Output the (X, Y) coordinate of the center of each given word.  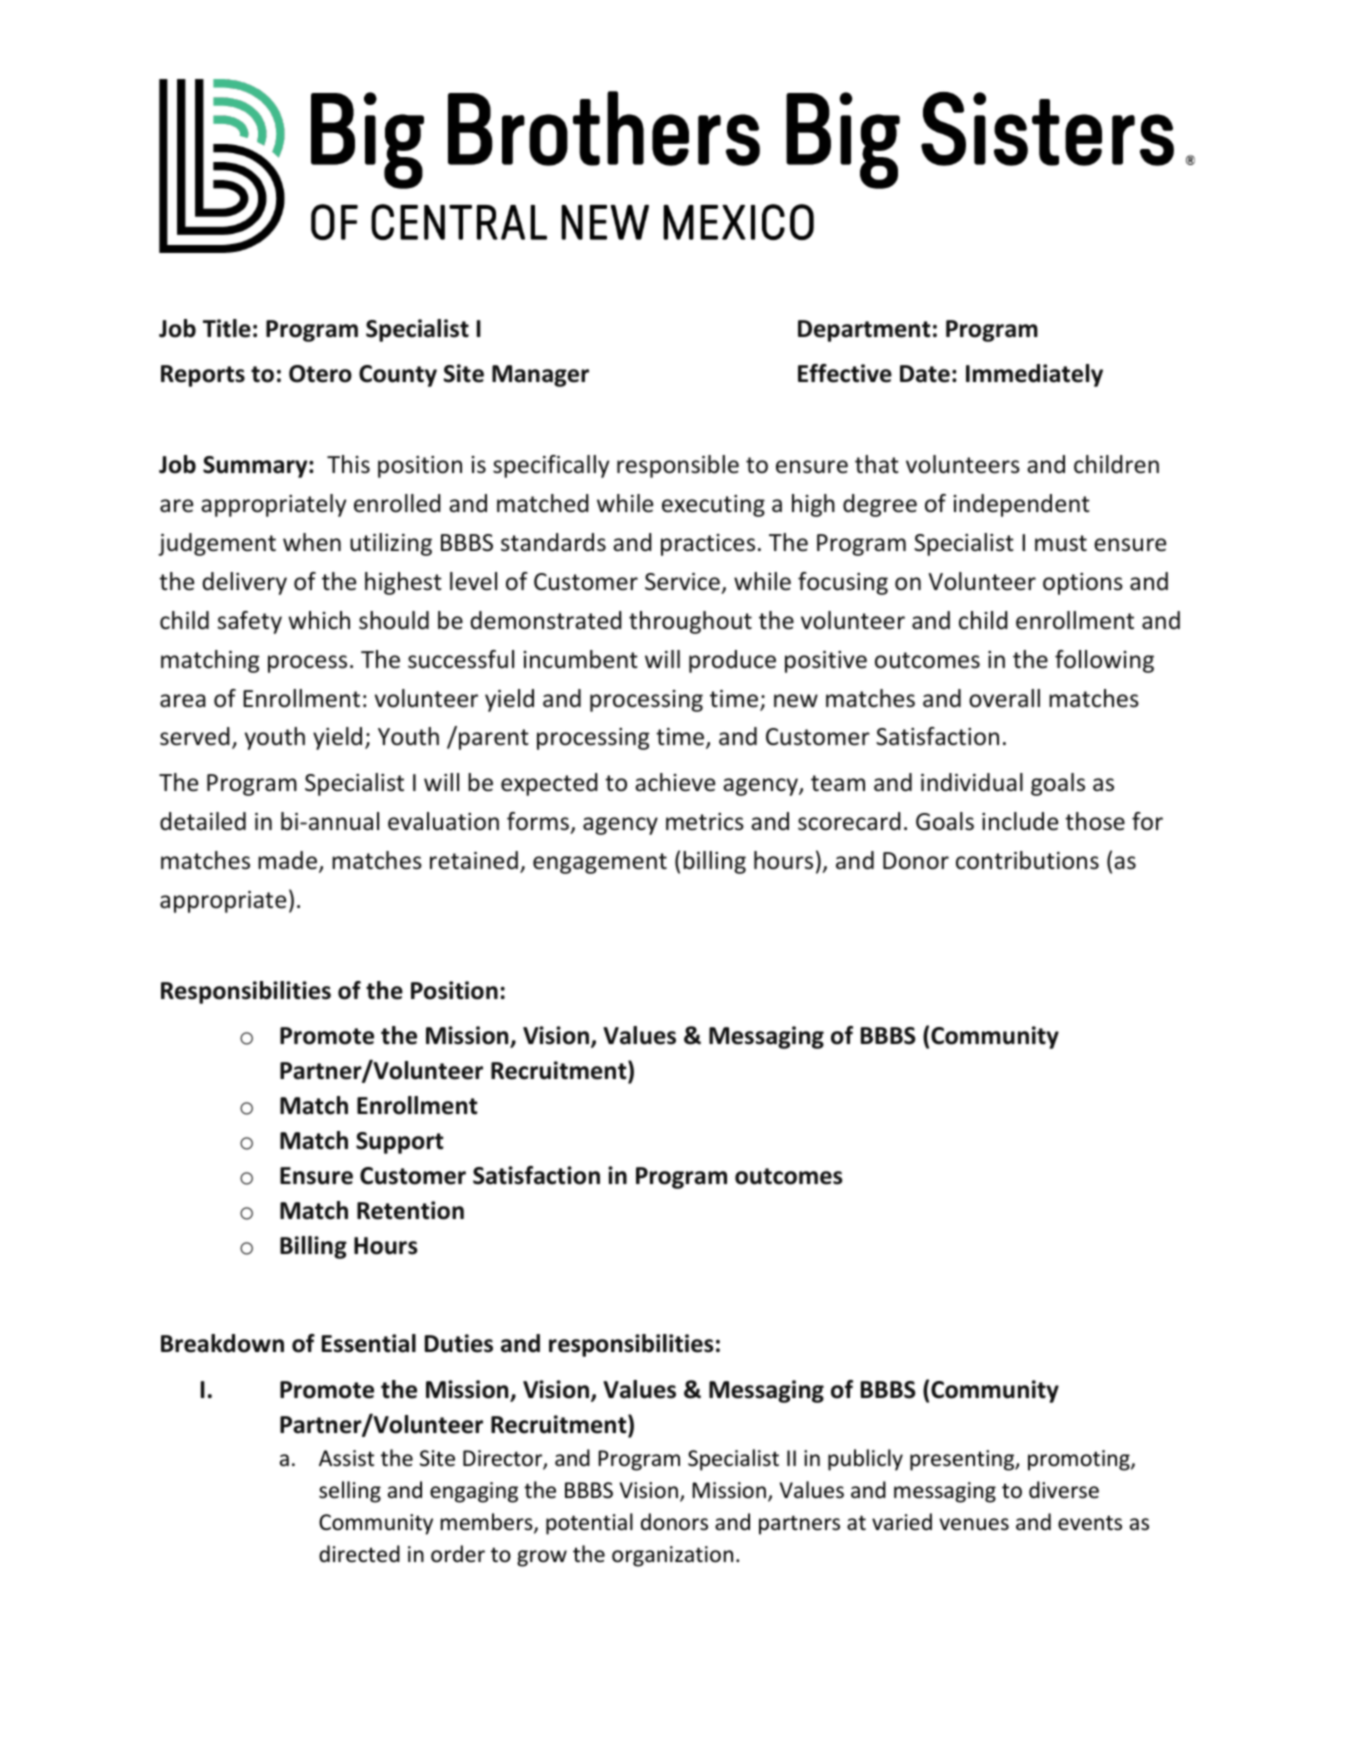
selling (350, 1492)
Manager (540, 376)
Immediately (1034, 375)
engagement (600, 863)
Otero (320, 374)
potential (589, 1524)
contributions (1027, 860)
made (287, 860)
